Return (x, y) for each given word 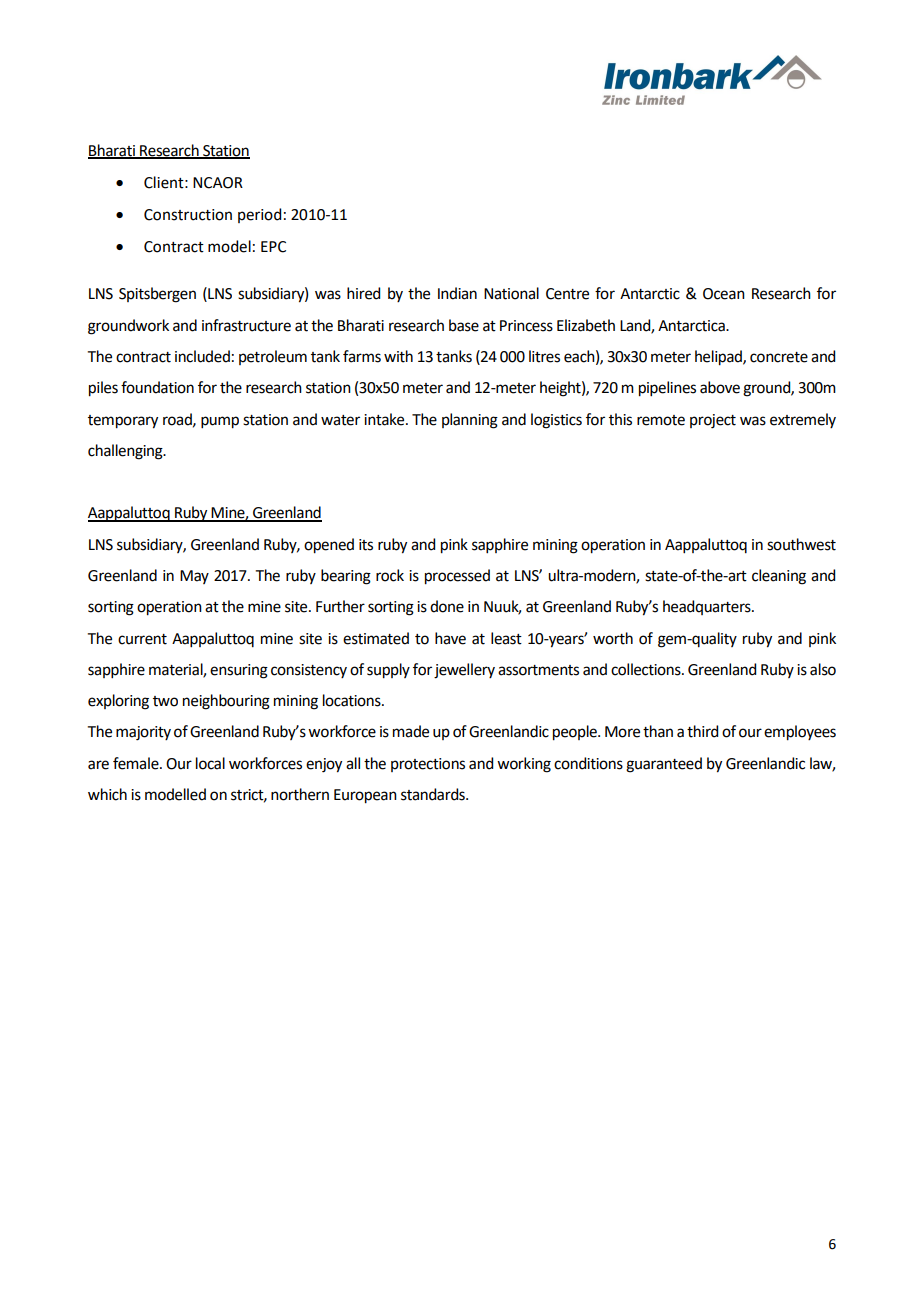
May (194, 577)
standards (434, 794)
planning (470, 421)
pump (220, 422)
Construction (188, 215)
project (713, 421)
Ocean (724, 294)
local (210, 763)
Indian (457, 293)
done (447, 606)
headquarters (708, 607)
